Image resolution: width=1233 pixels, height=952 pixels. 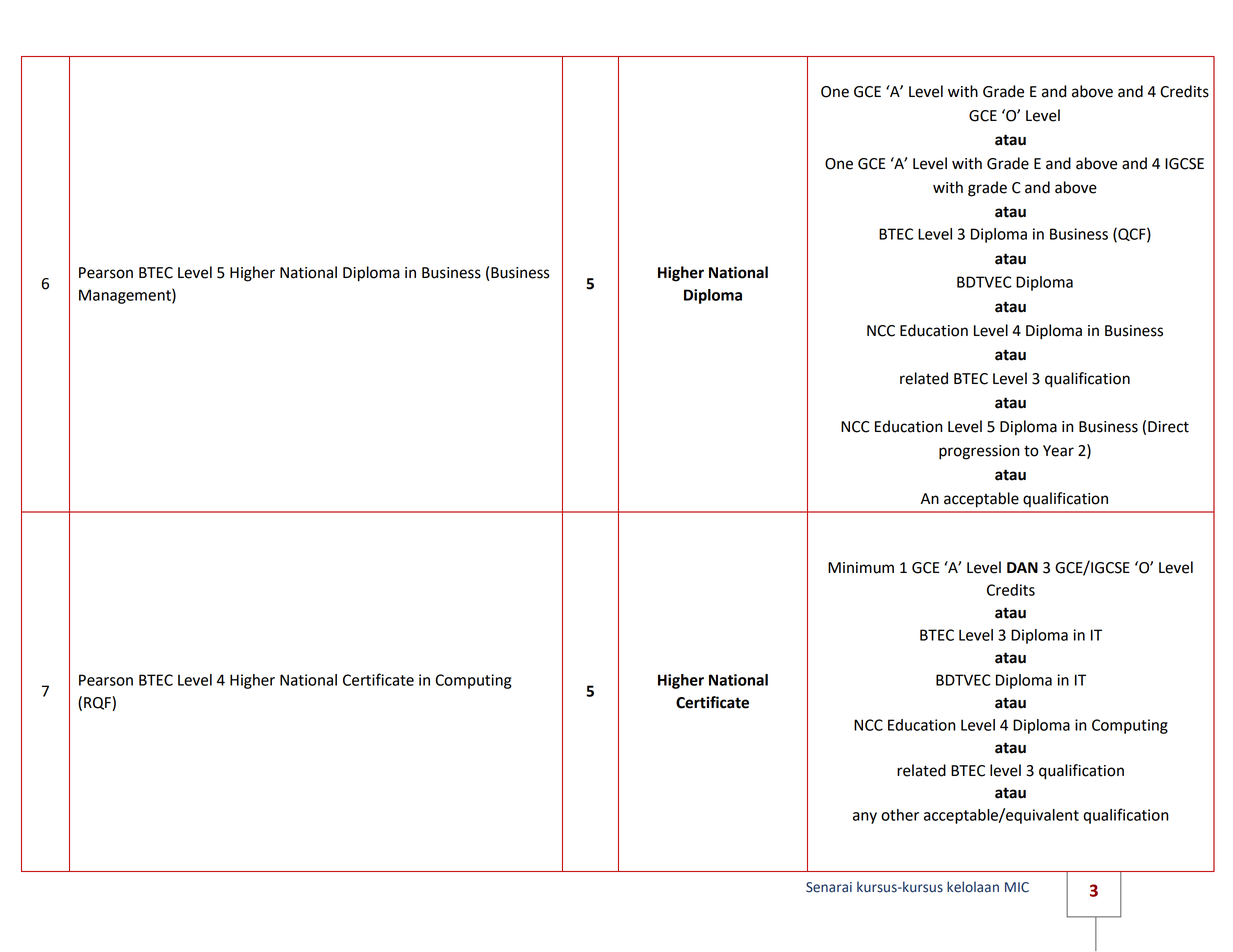 I want to click on Year, so click(x=1058, y=451).
